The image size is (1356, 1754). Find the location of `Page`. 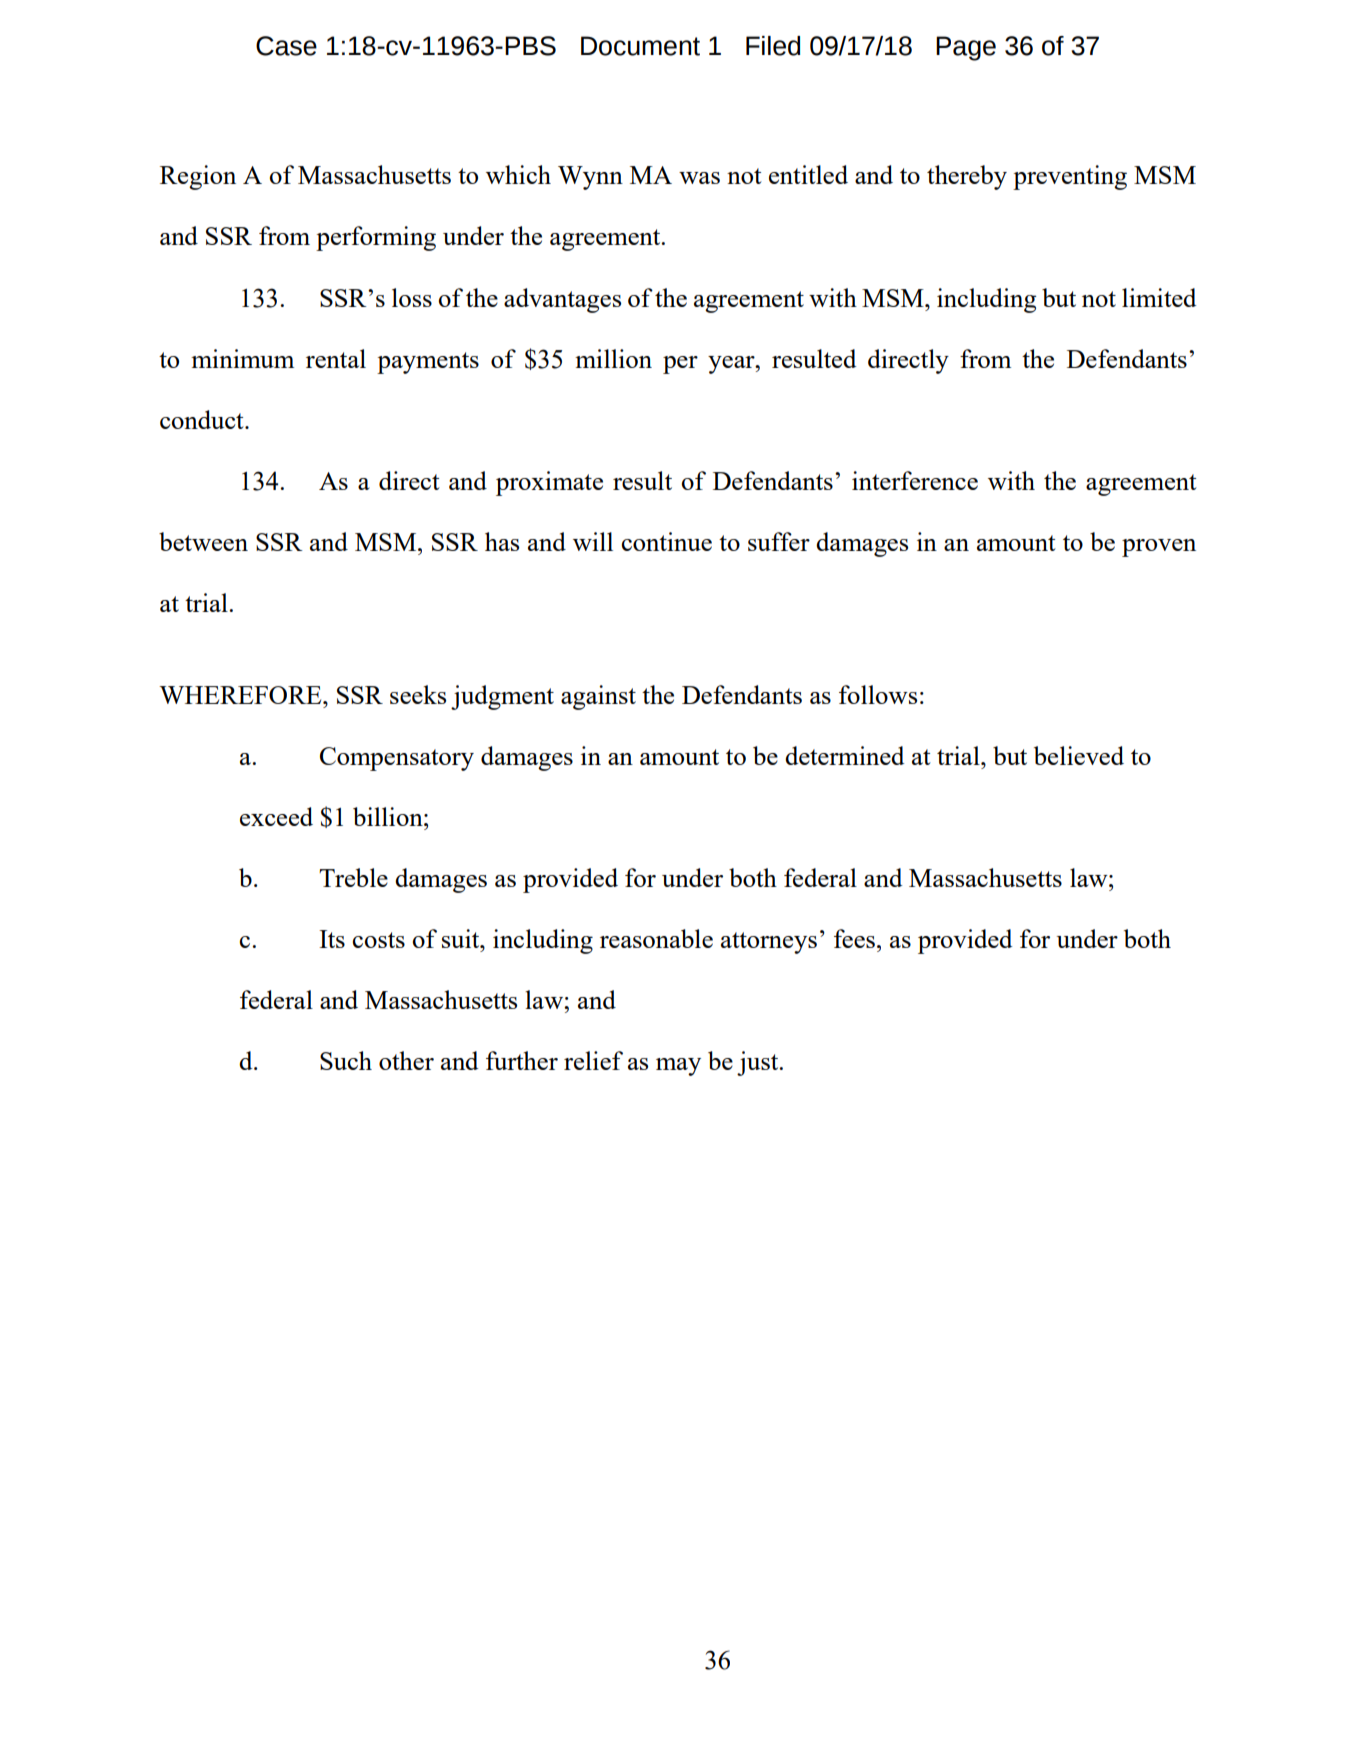

Page is located at coordinates (966, 48).
